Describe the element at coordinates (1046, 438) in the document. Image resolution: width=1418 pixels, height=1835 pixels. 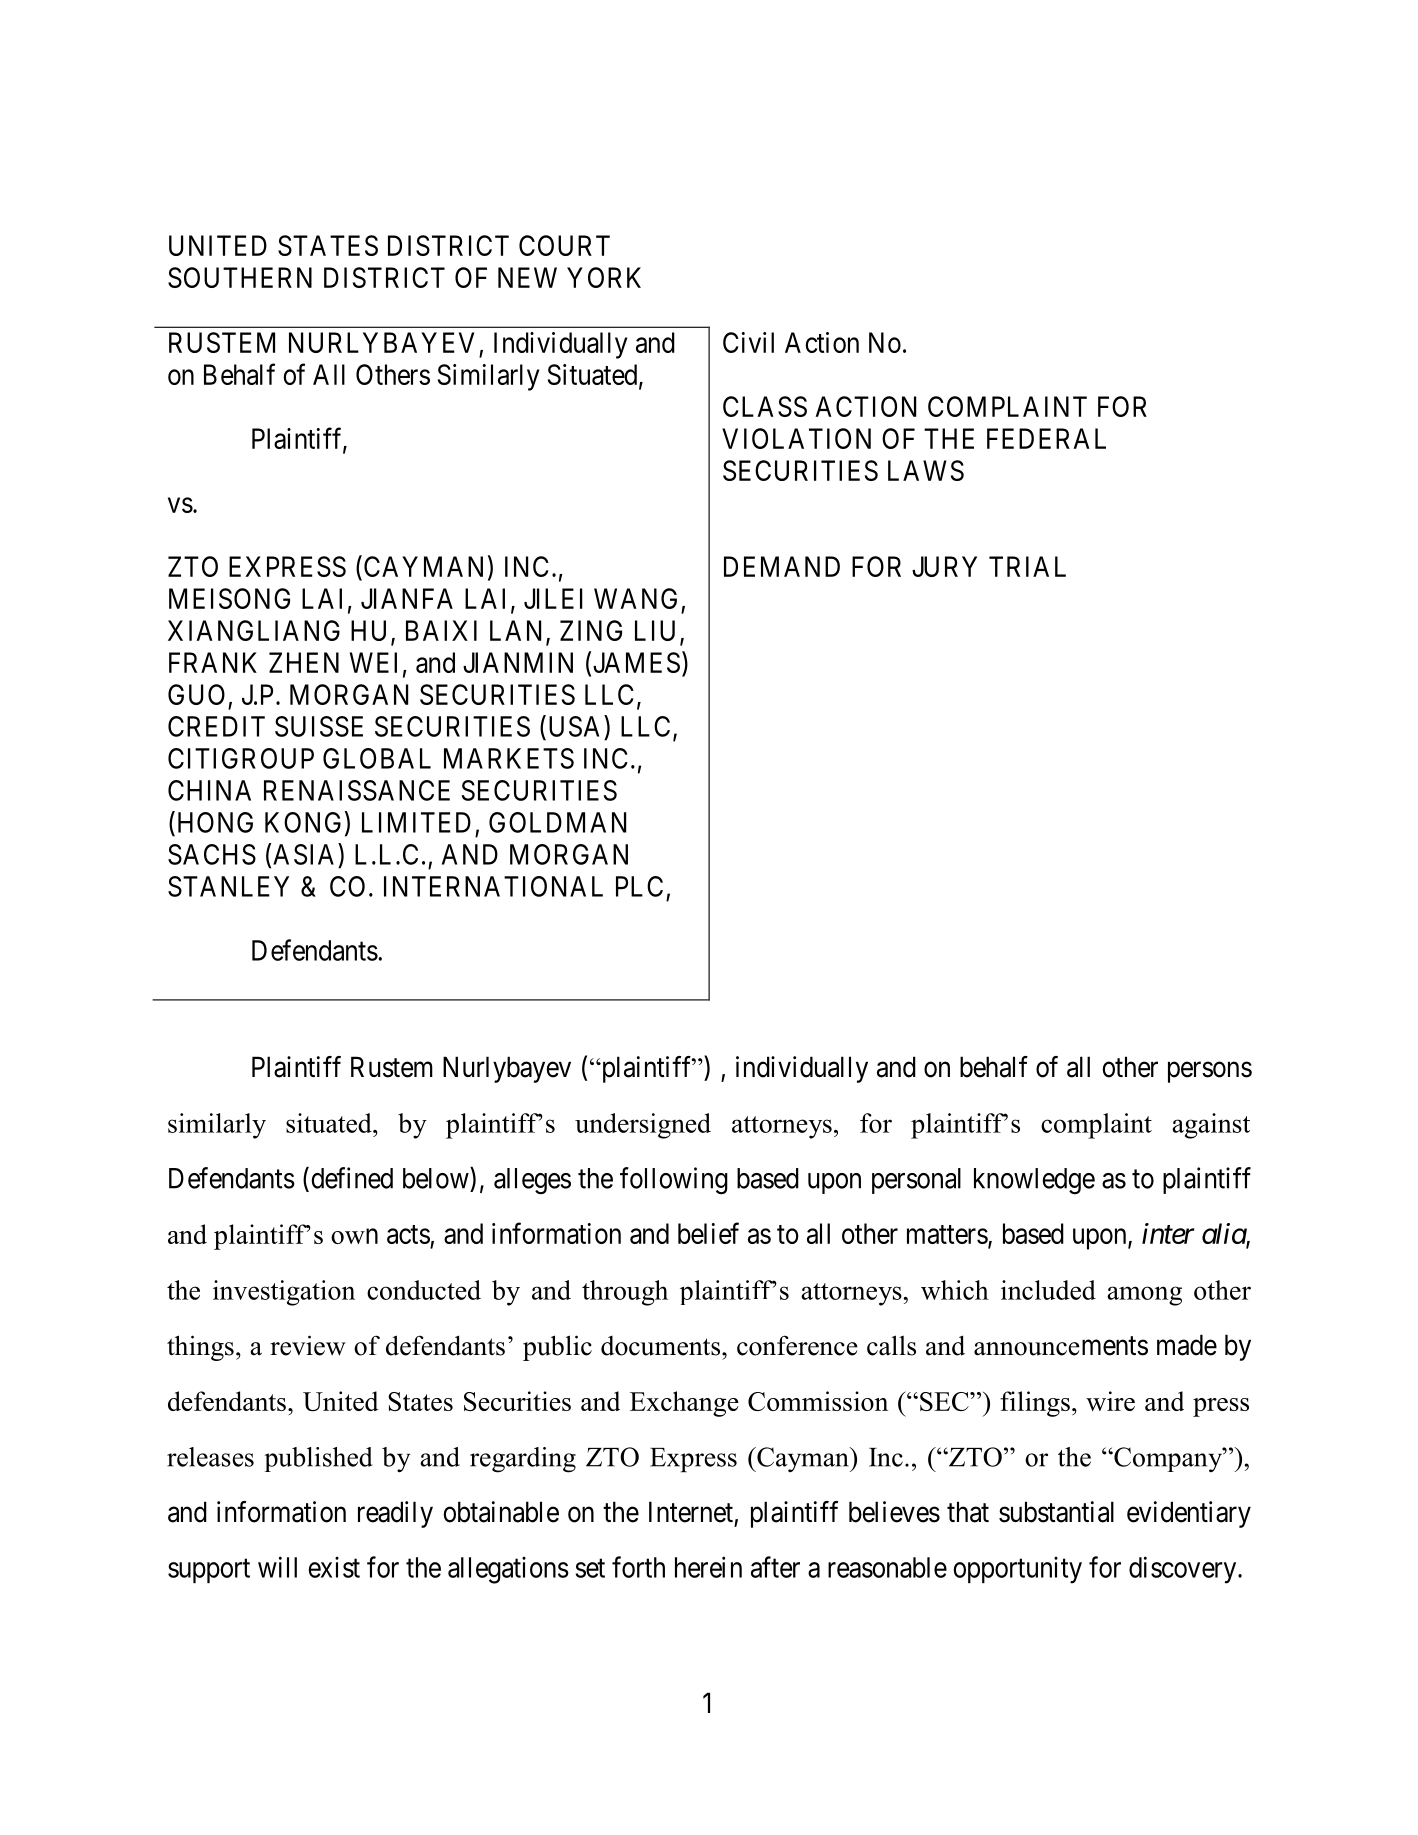
I see `FEDERAL` at that location.
